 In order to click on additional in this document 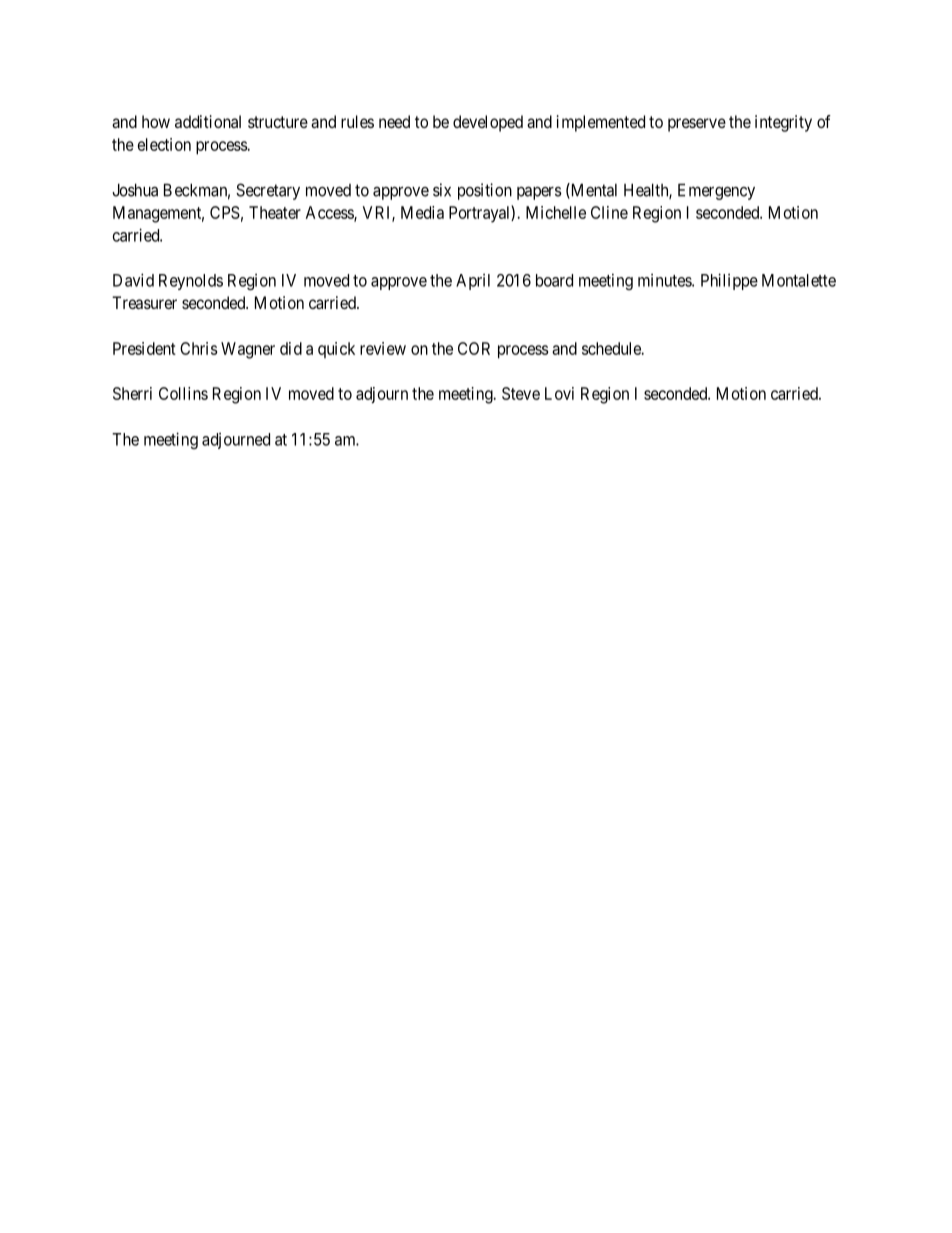, I will do `click(208, 121)`.
